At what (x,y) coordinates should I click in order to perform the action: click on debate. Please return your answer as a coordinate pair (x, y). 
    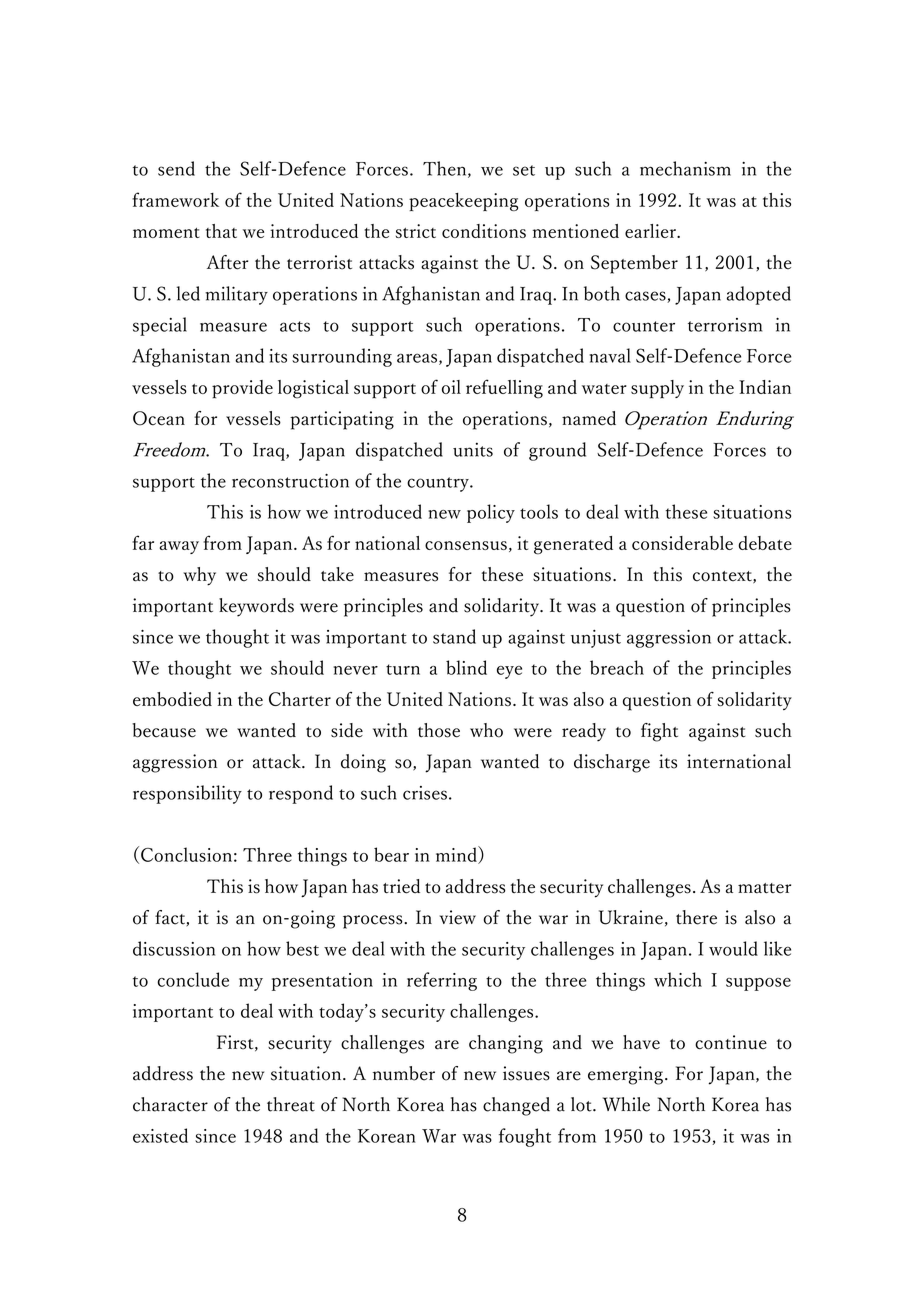
    Looking at the image, I should click on (765, 543).
